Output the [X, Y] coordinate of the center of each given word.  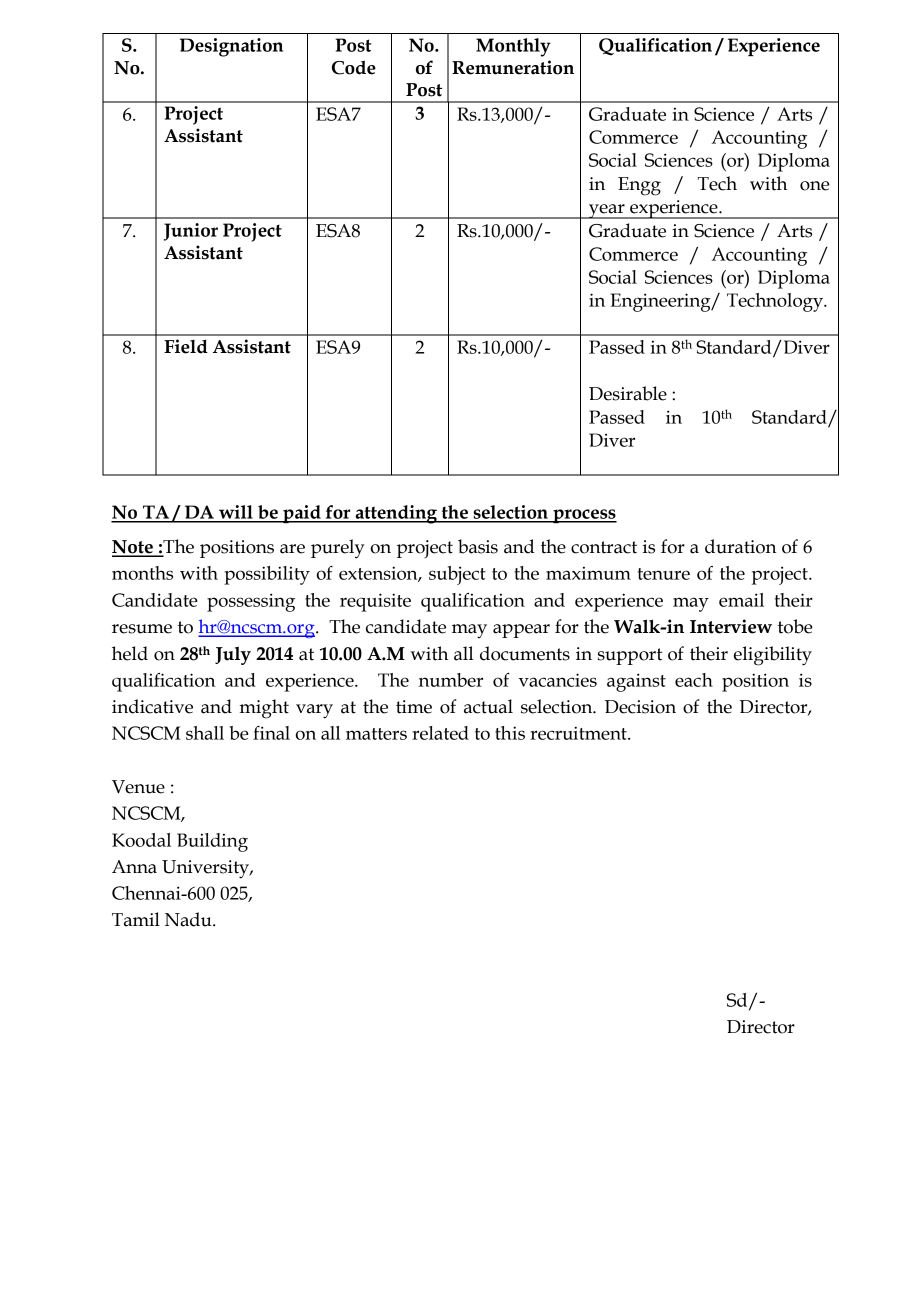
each [694, 680]
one [815, 186]
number [451, 680]
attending [396, 514]
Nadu [189, 919]
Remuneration [513, 67]
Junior [191, 232]
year [607, 211]
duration [741, 546]
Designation [231, 47]
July [233, 655]
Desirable [628, 393]
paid [302, 514]
